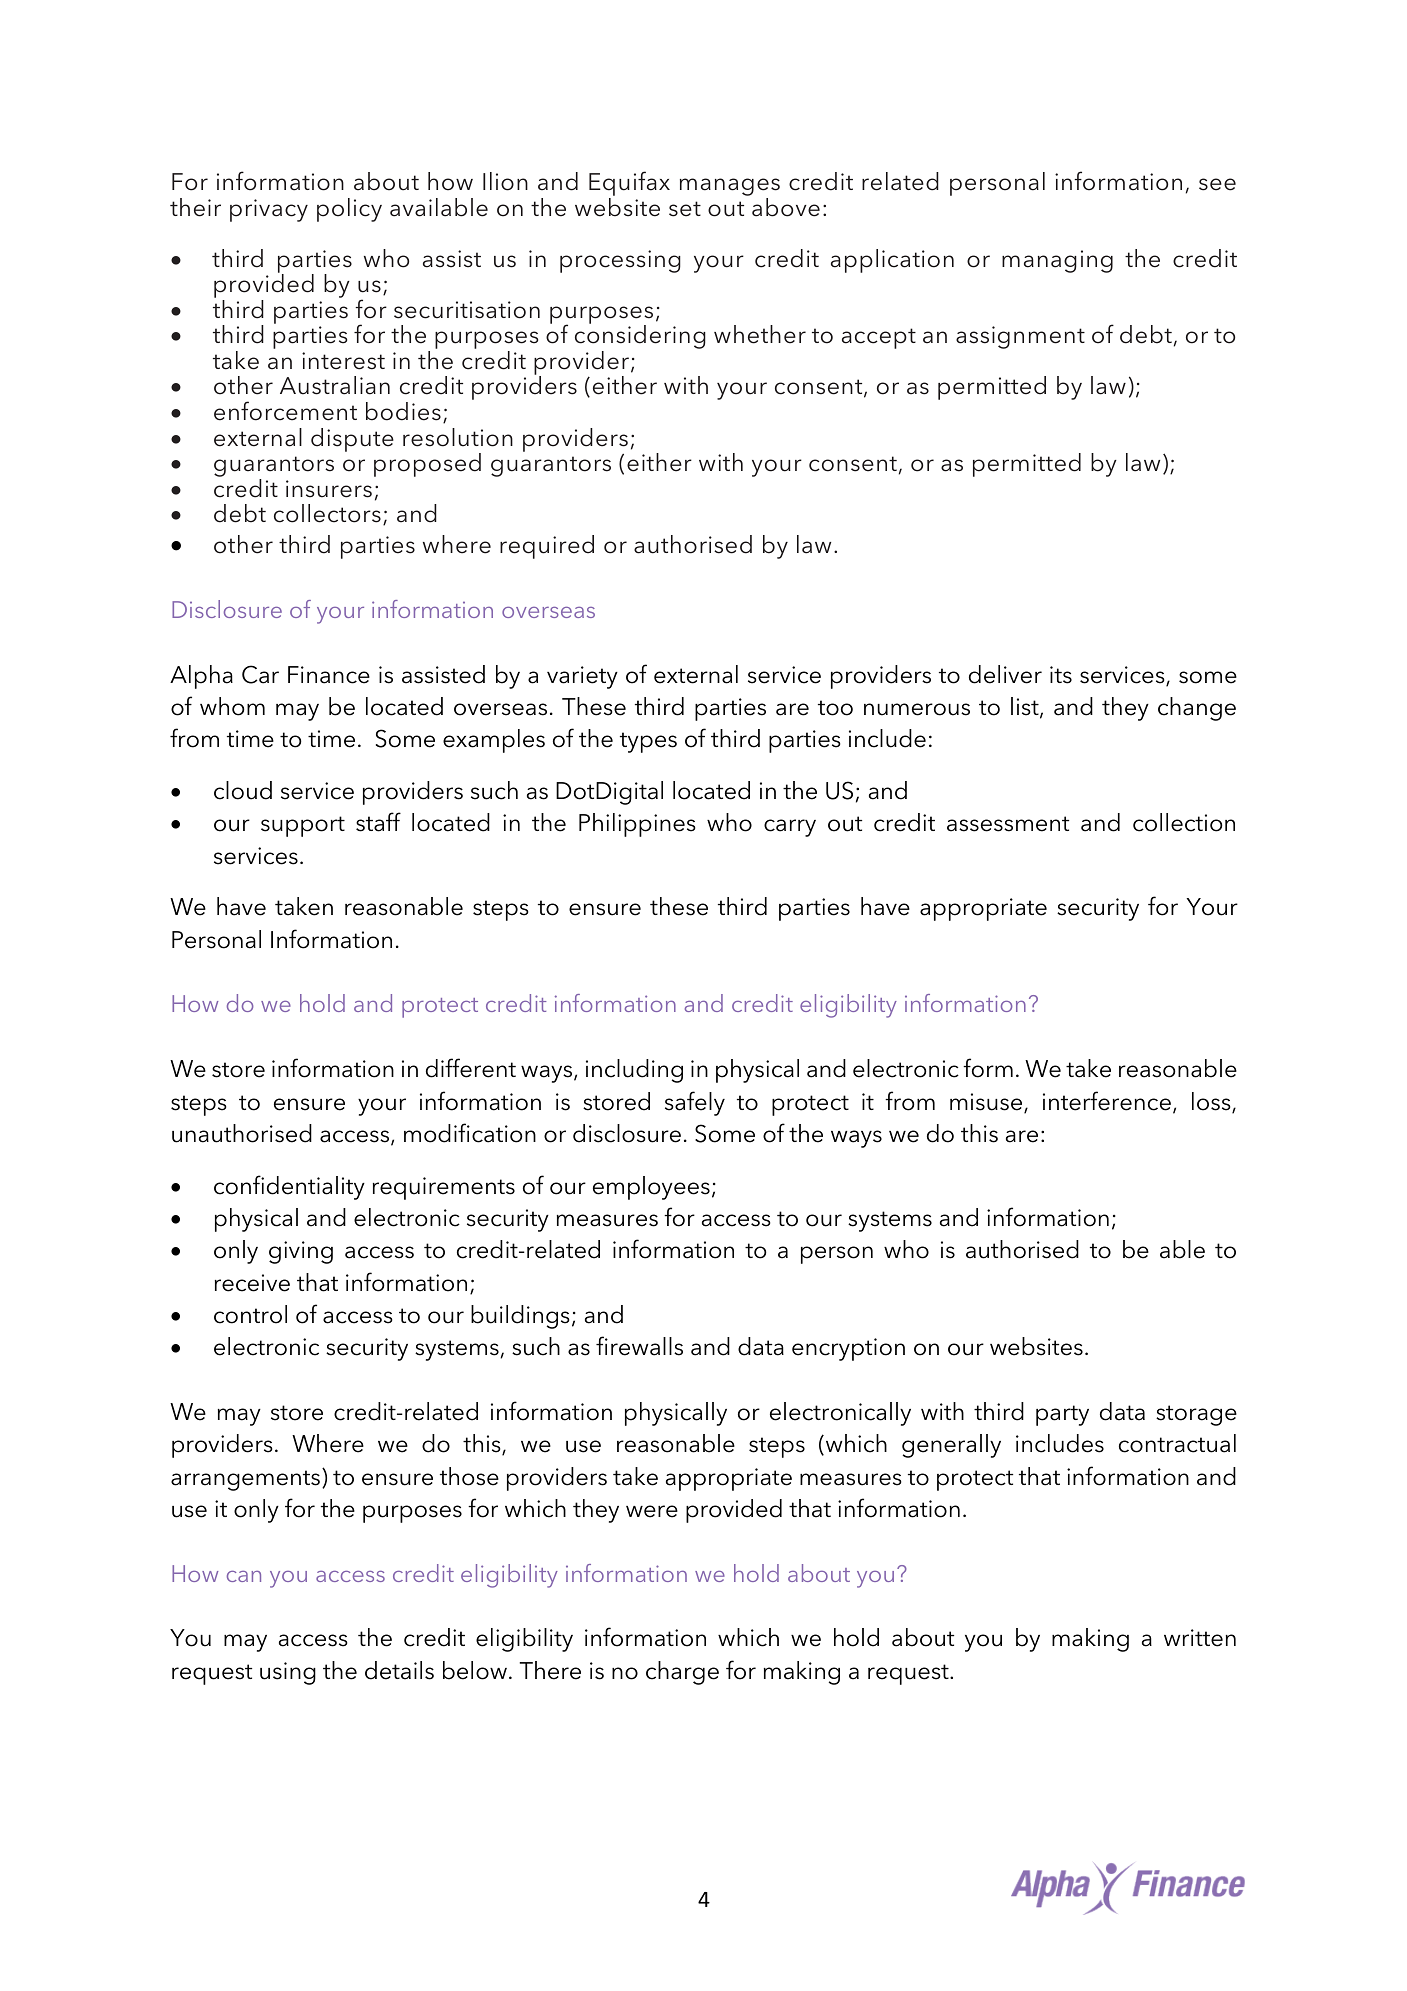  Describe the element at coordinates (682, 1673) in the page. I see `charge` at that location.
